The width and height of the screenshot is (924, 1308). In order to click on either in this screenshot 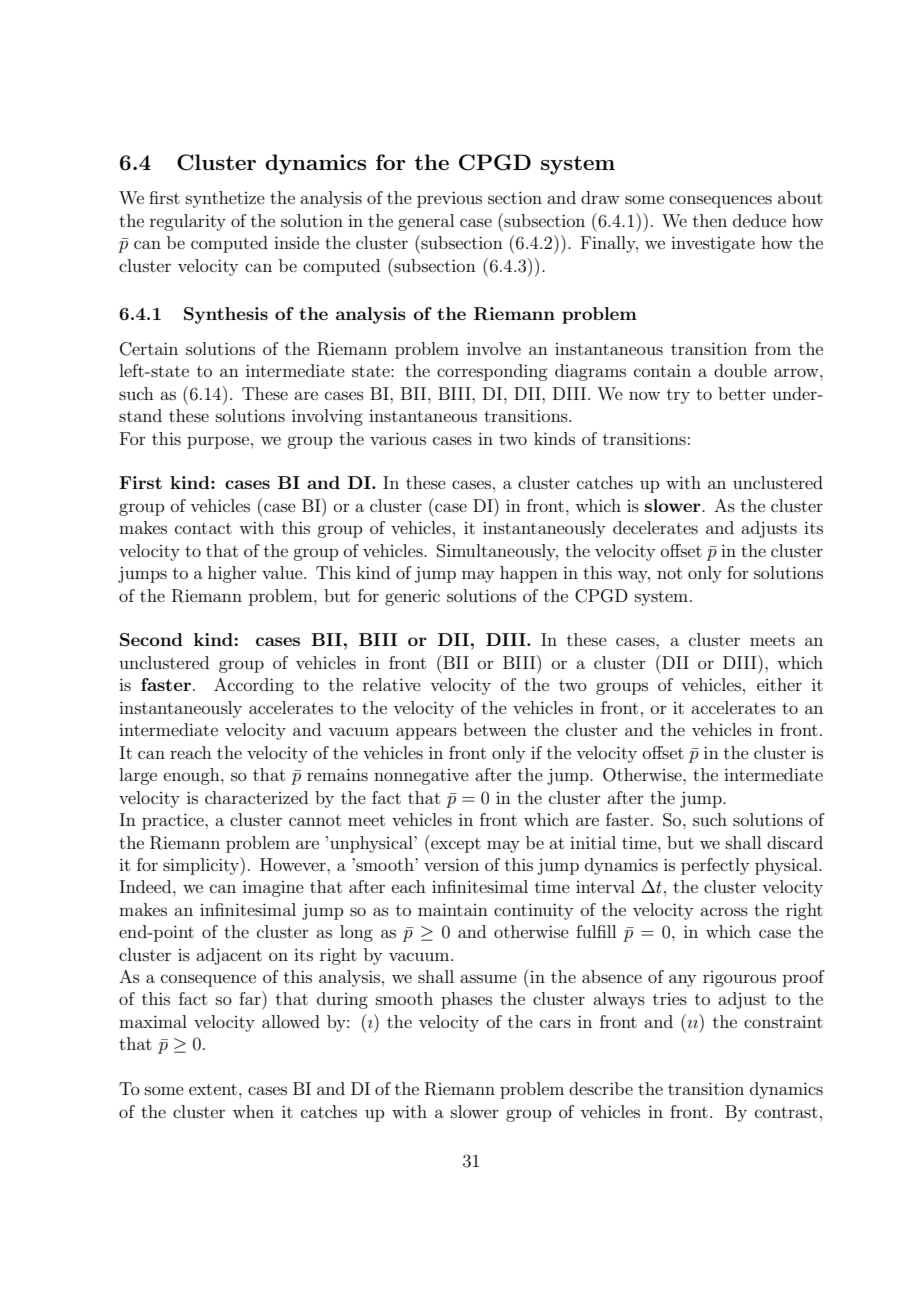, I will do `click(779, 684)`.
